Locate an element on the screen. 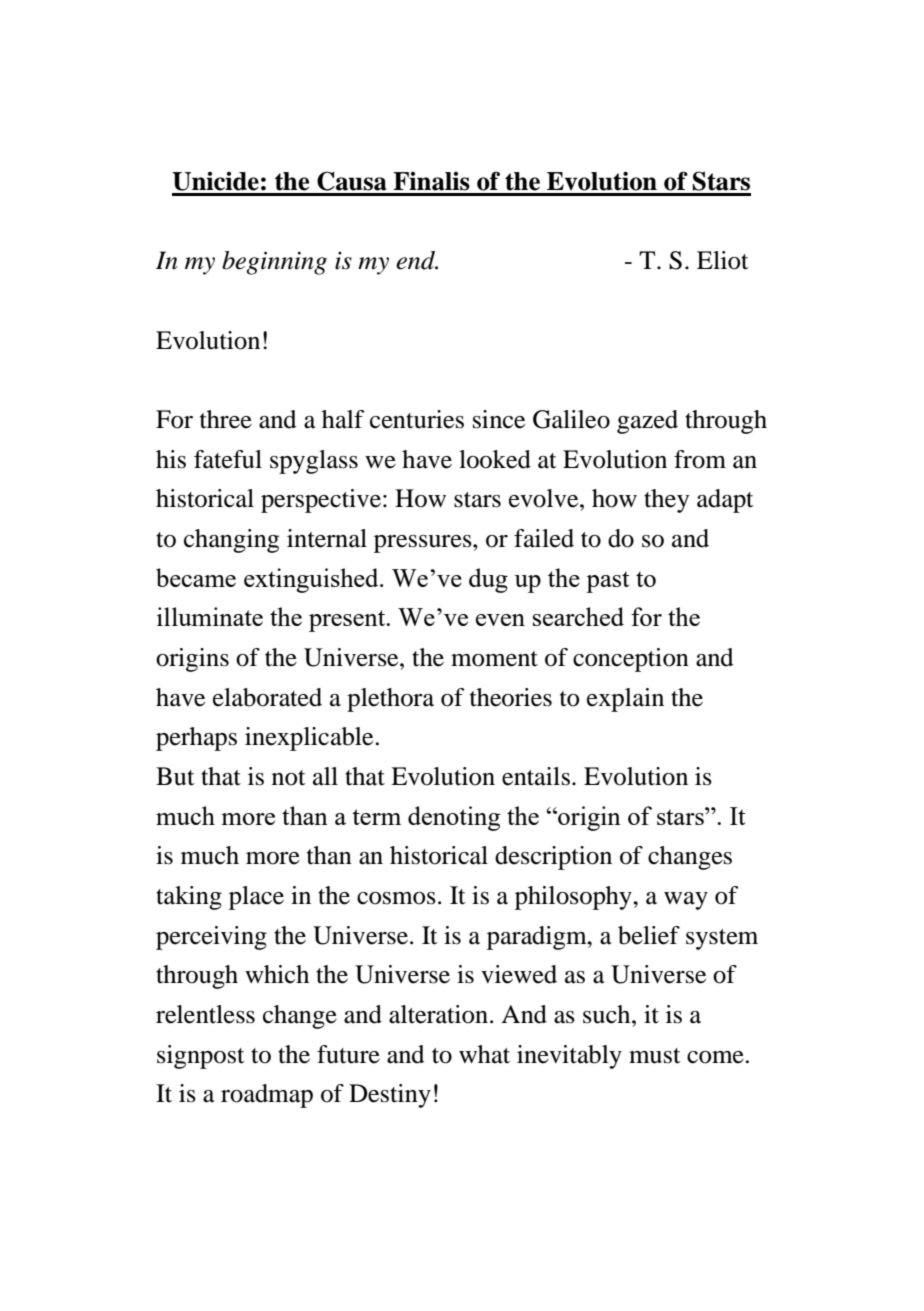 Image resolution: width=924 pixels, height=1311 pixels. beginning is located at coordinates (274, 263).
